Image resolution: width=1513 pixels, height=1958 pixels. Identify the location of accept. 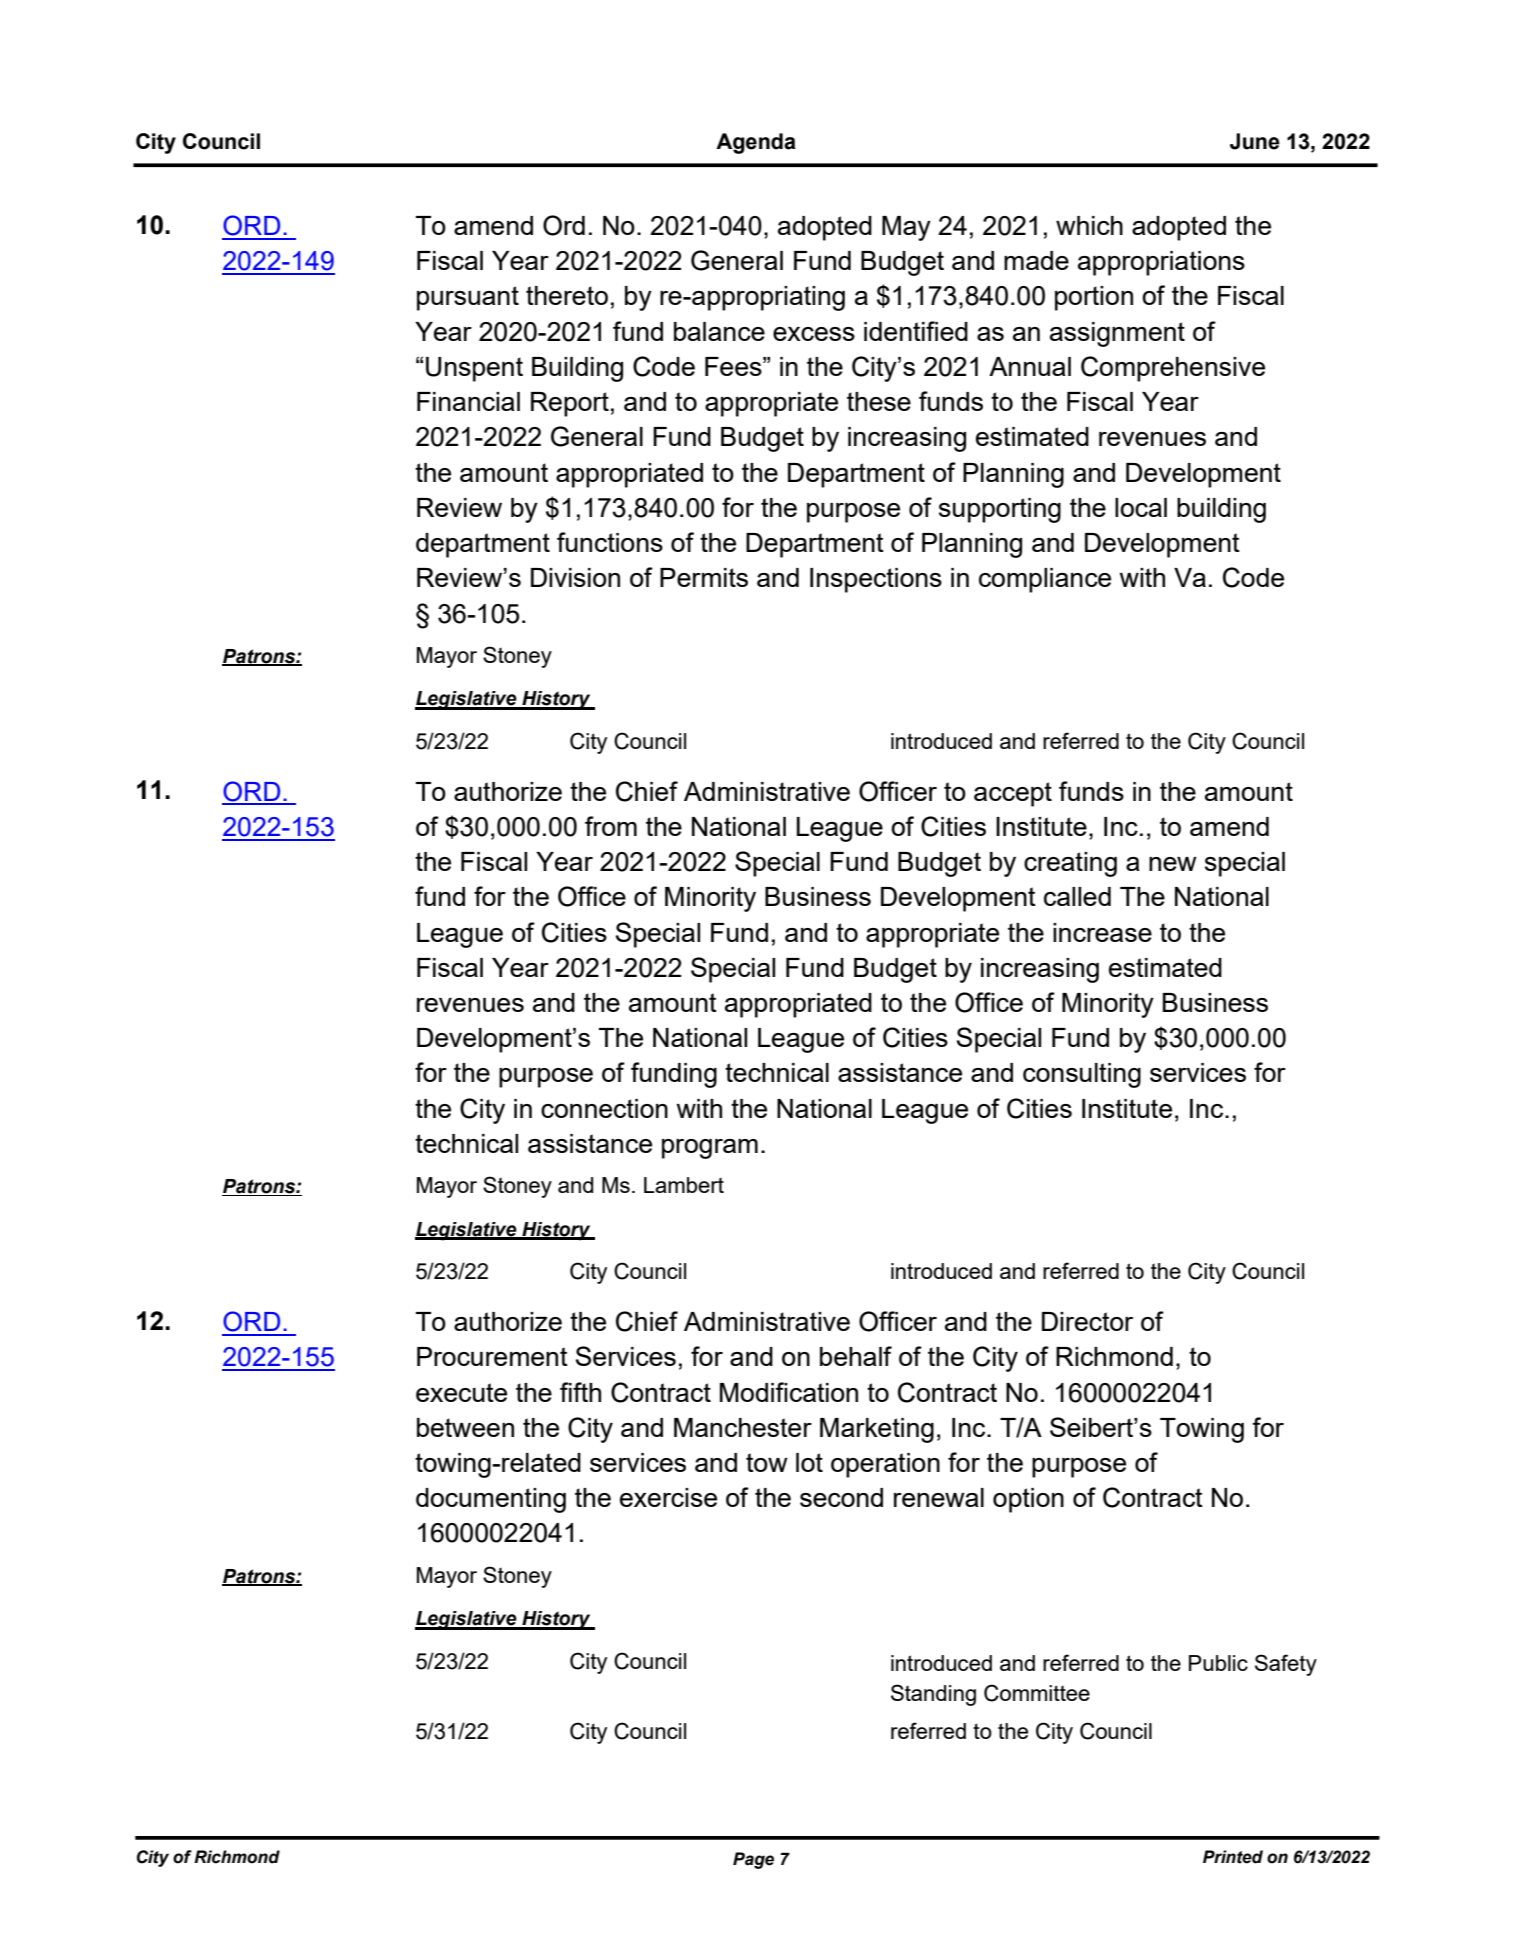
(1013, 794).
